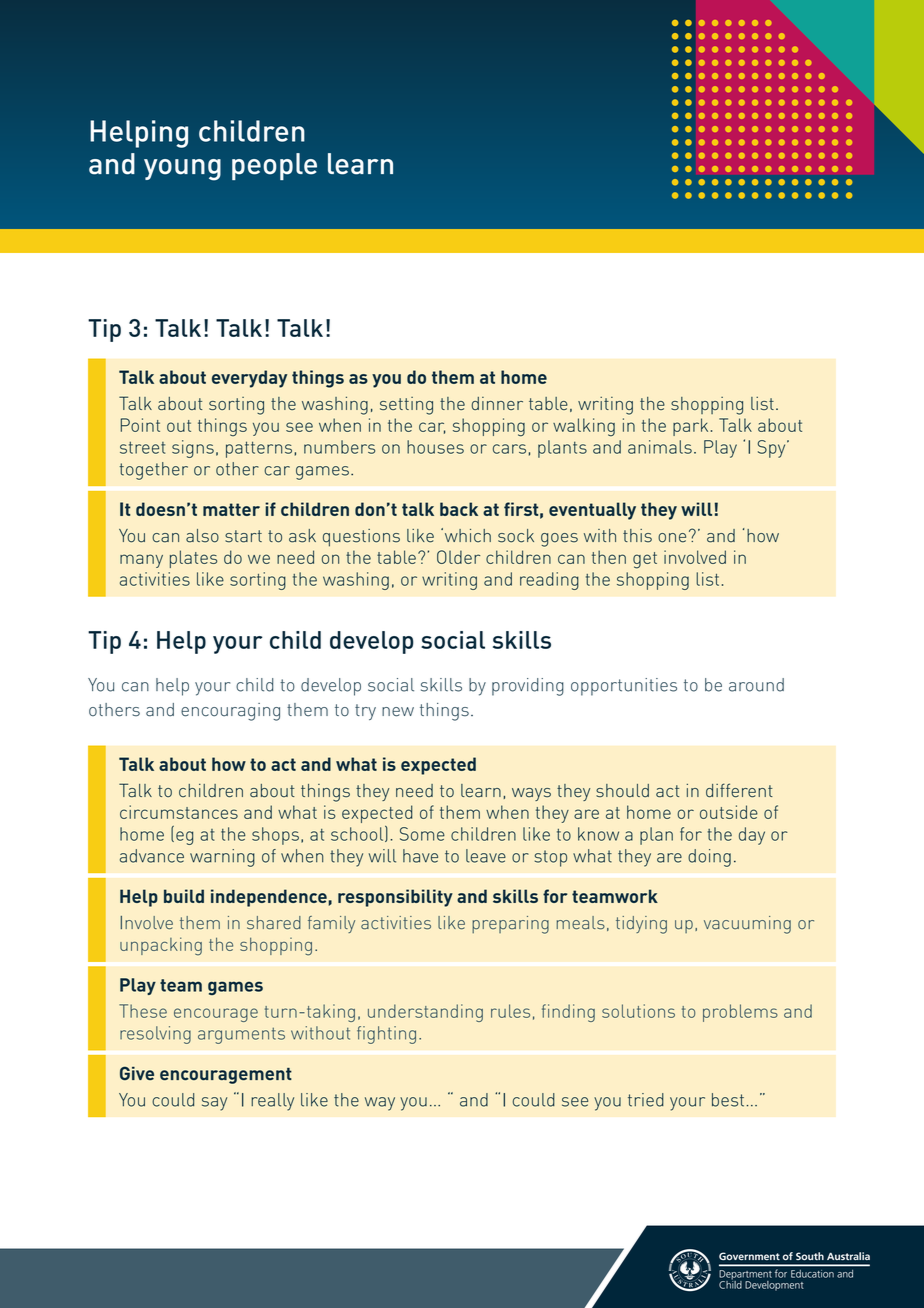 The height and width of the image is (1308, 924). I want to click on say, so click(214, 1104).
